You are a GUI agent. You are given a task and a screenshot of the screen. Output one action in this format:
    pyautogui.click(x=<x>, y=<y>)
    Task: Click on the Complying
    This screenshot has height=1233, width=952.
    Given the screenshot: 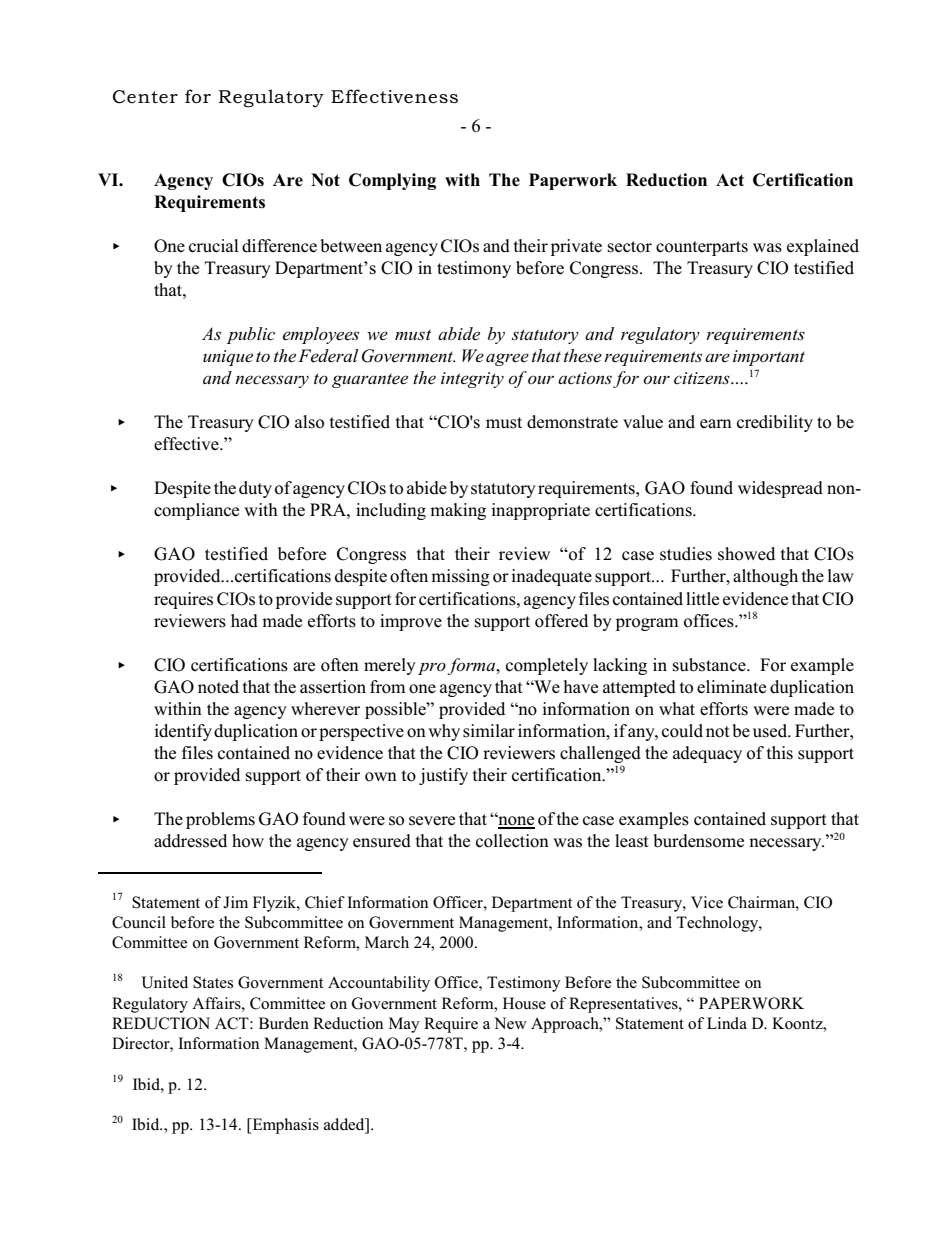 What is the action you would take?
    pyautogui.click(x=392, y=181)
